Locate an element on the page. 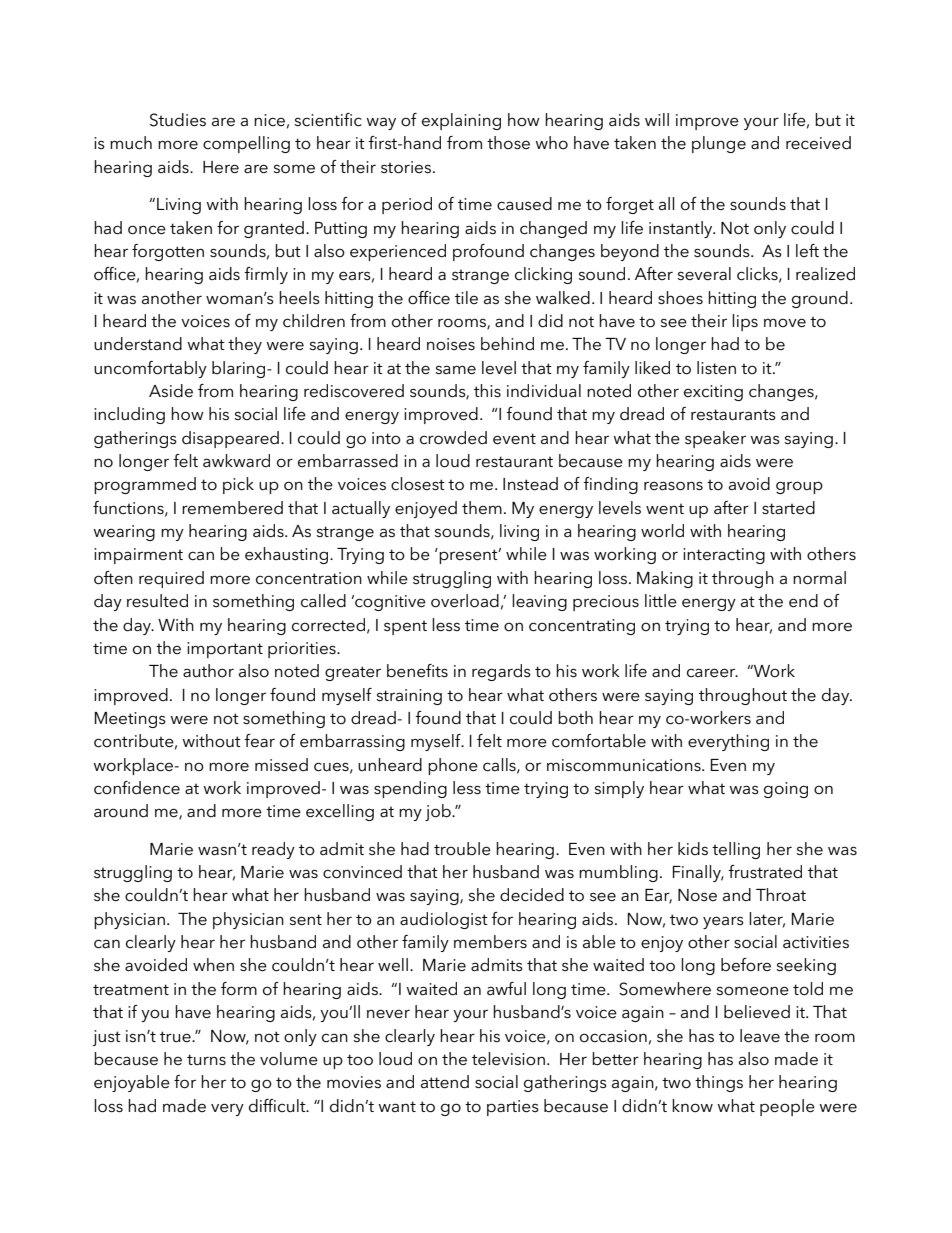  plunge is located at coordinates (719, 144).
